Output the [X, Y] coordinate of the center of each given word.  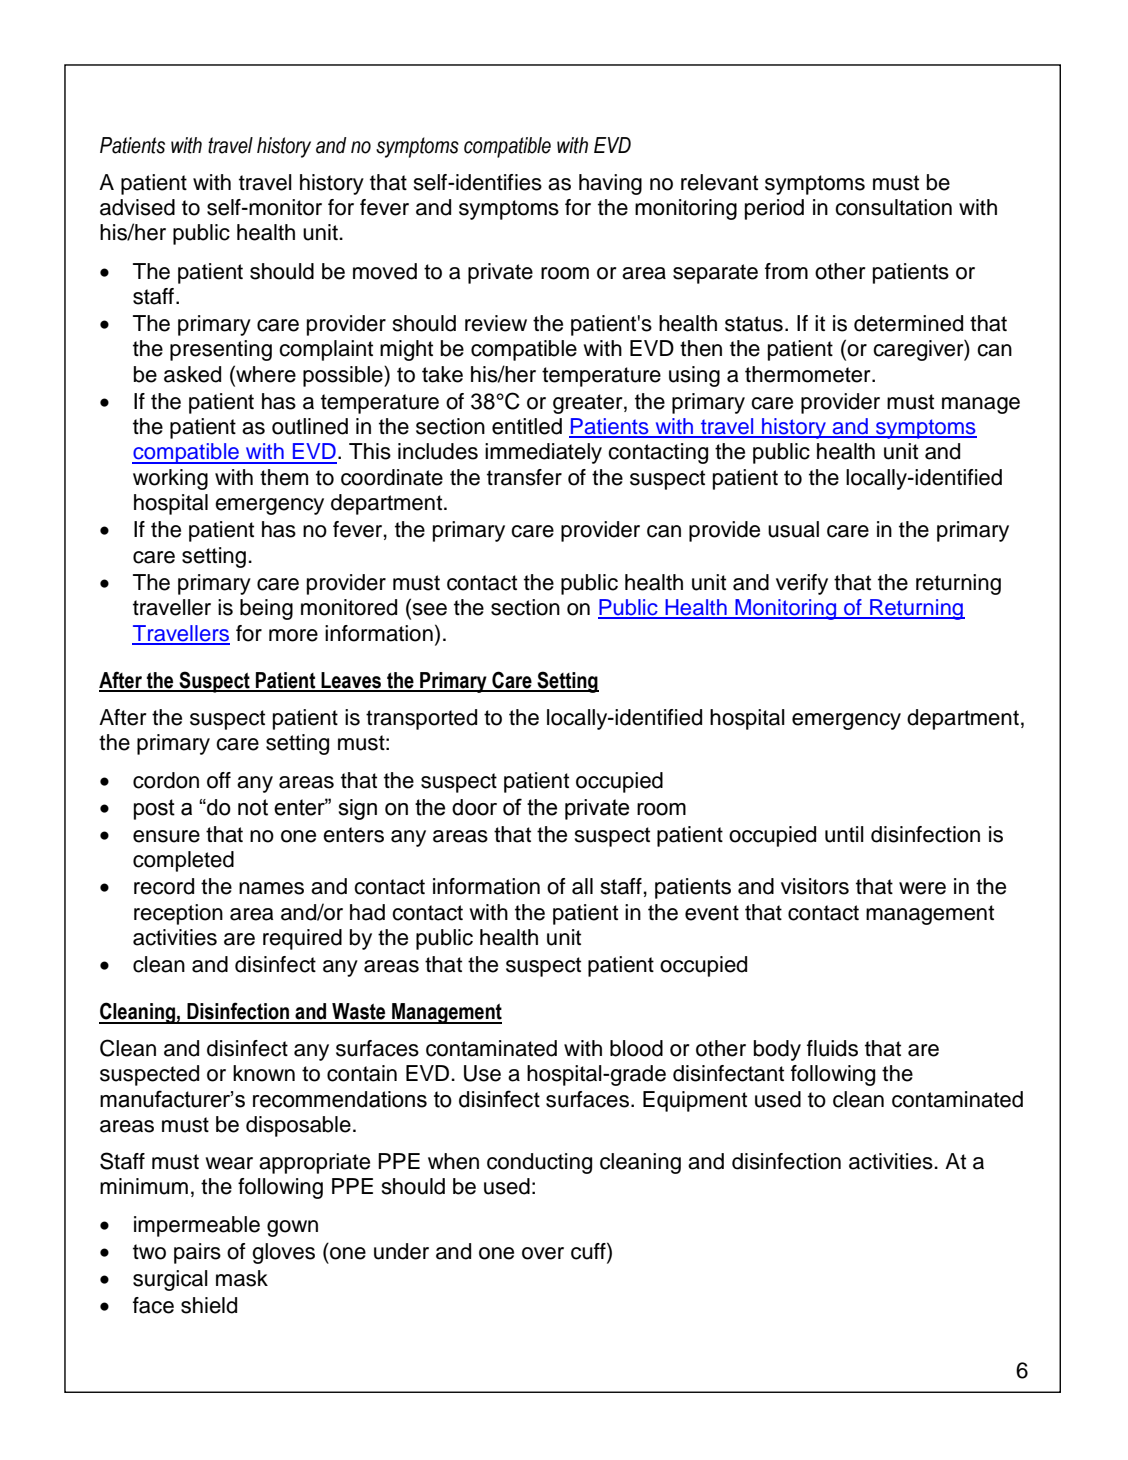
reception [178, 914]
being [266, 609]
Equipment [695, 1101]
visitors [815, 886]
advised [137, 207]
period [774, 209]
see [428, 610]
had [367, 912]
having [610, 184]
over [543, 1253]
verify [802, 584]
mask [242, 1278]
